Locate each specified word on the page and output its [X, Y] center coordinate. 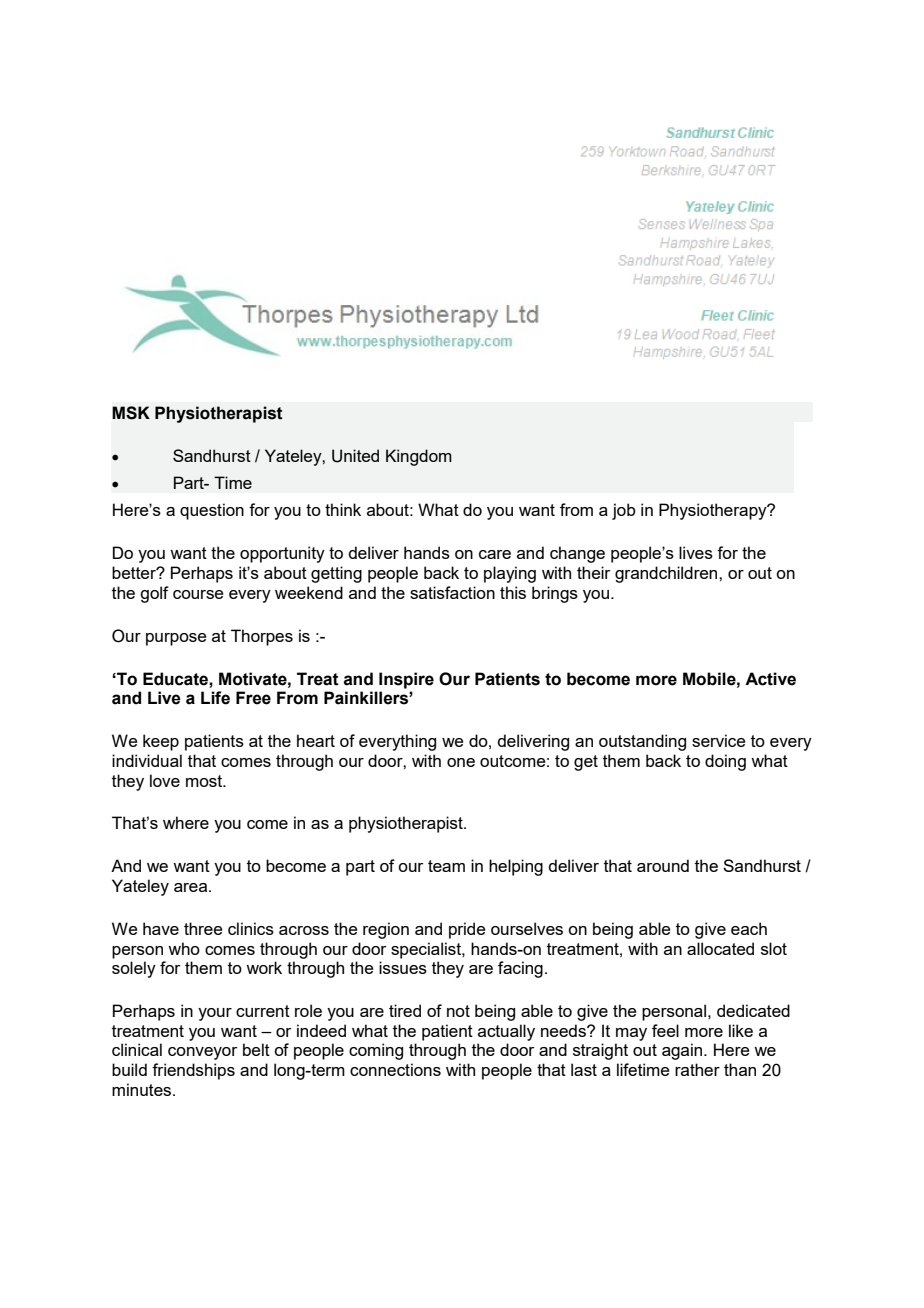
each [749, 928]
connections [395, 1069]
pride [467, 930]
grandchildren [667, 574]
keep [161, 742]
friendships [193, 1071]
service [718, 740]
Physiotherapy [714, 511]
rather [697, 1069]
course [198, 594]
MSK [131, 413]
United [355, 456]
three [203, 928]
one [461, 762]
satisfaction [452, 592]
